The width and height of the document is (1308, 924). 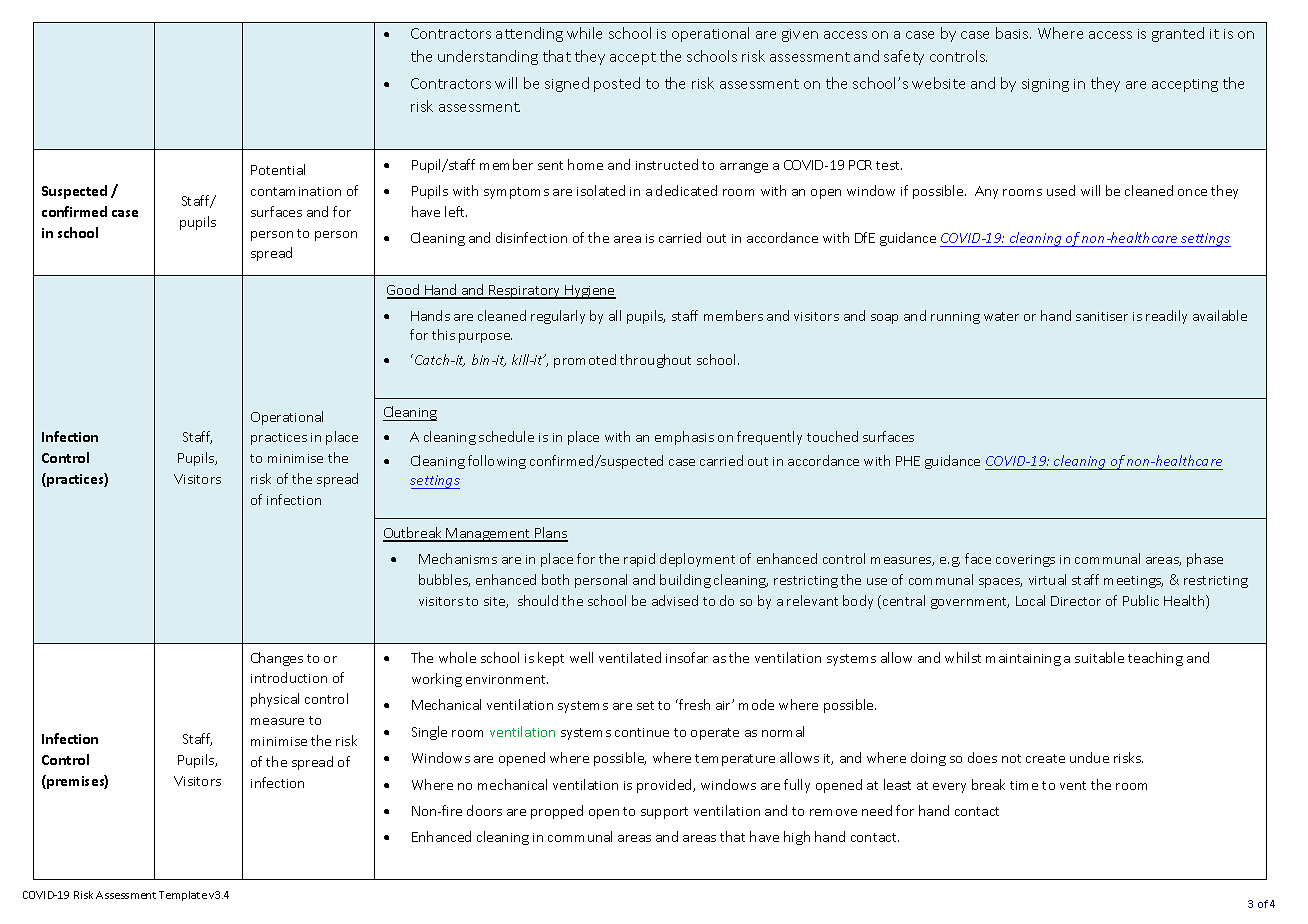 What do you see at coordinates (908, 461) in the document?
I see `PHE` at bounding box center [908, 461].
